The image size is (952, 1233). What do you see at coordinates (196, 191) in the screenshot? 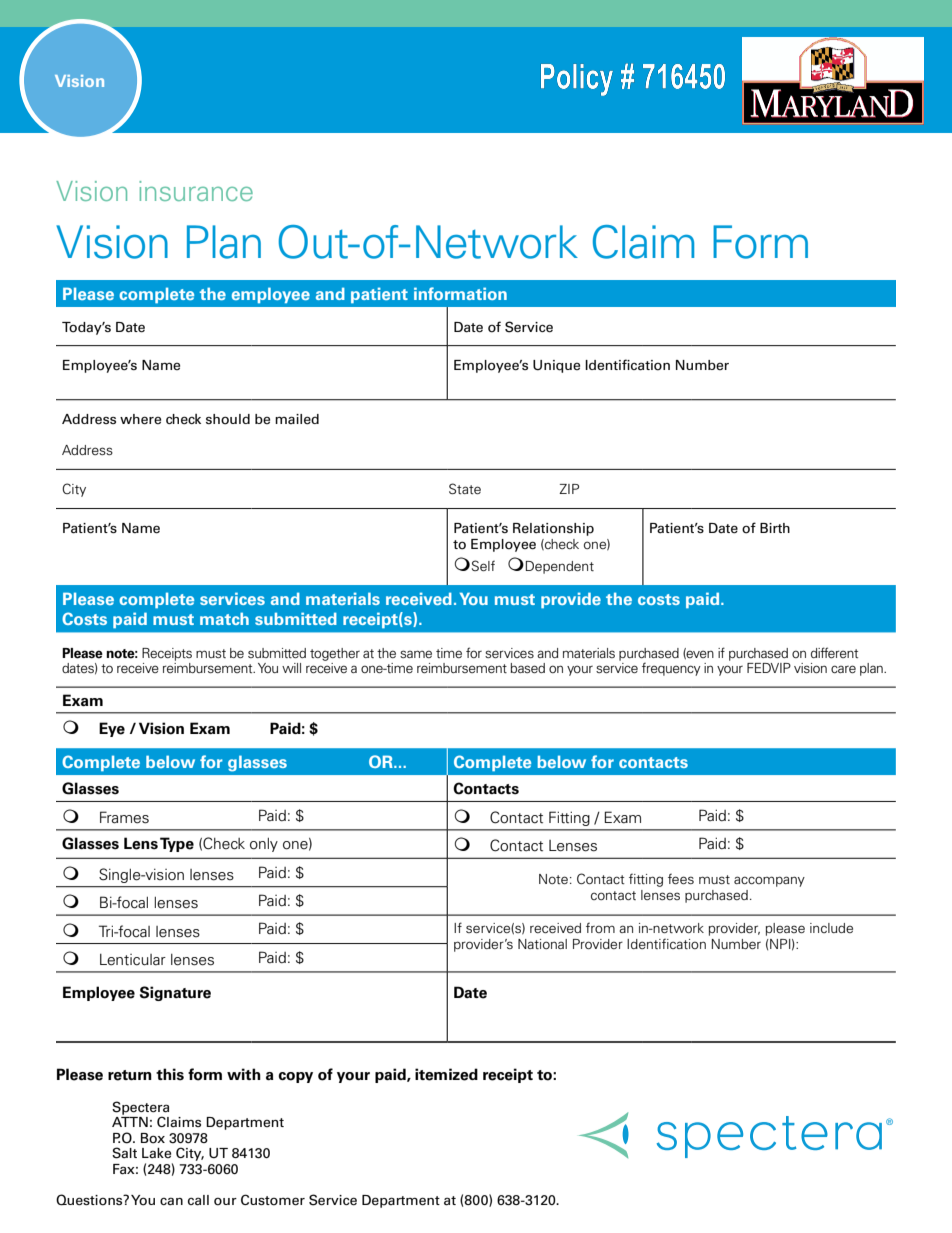
I see `insurance` at bounding box center [196, 191].
